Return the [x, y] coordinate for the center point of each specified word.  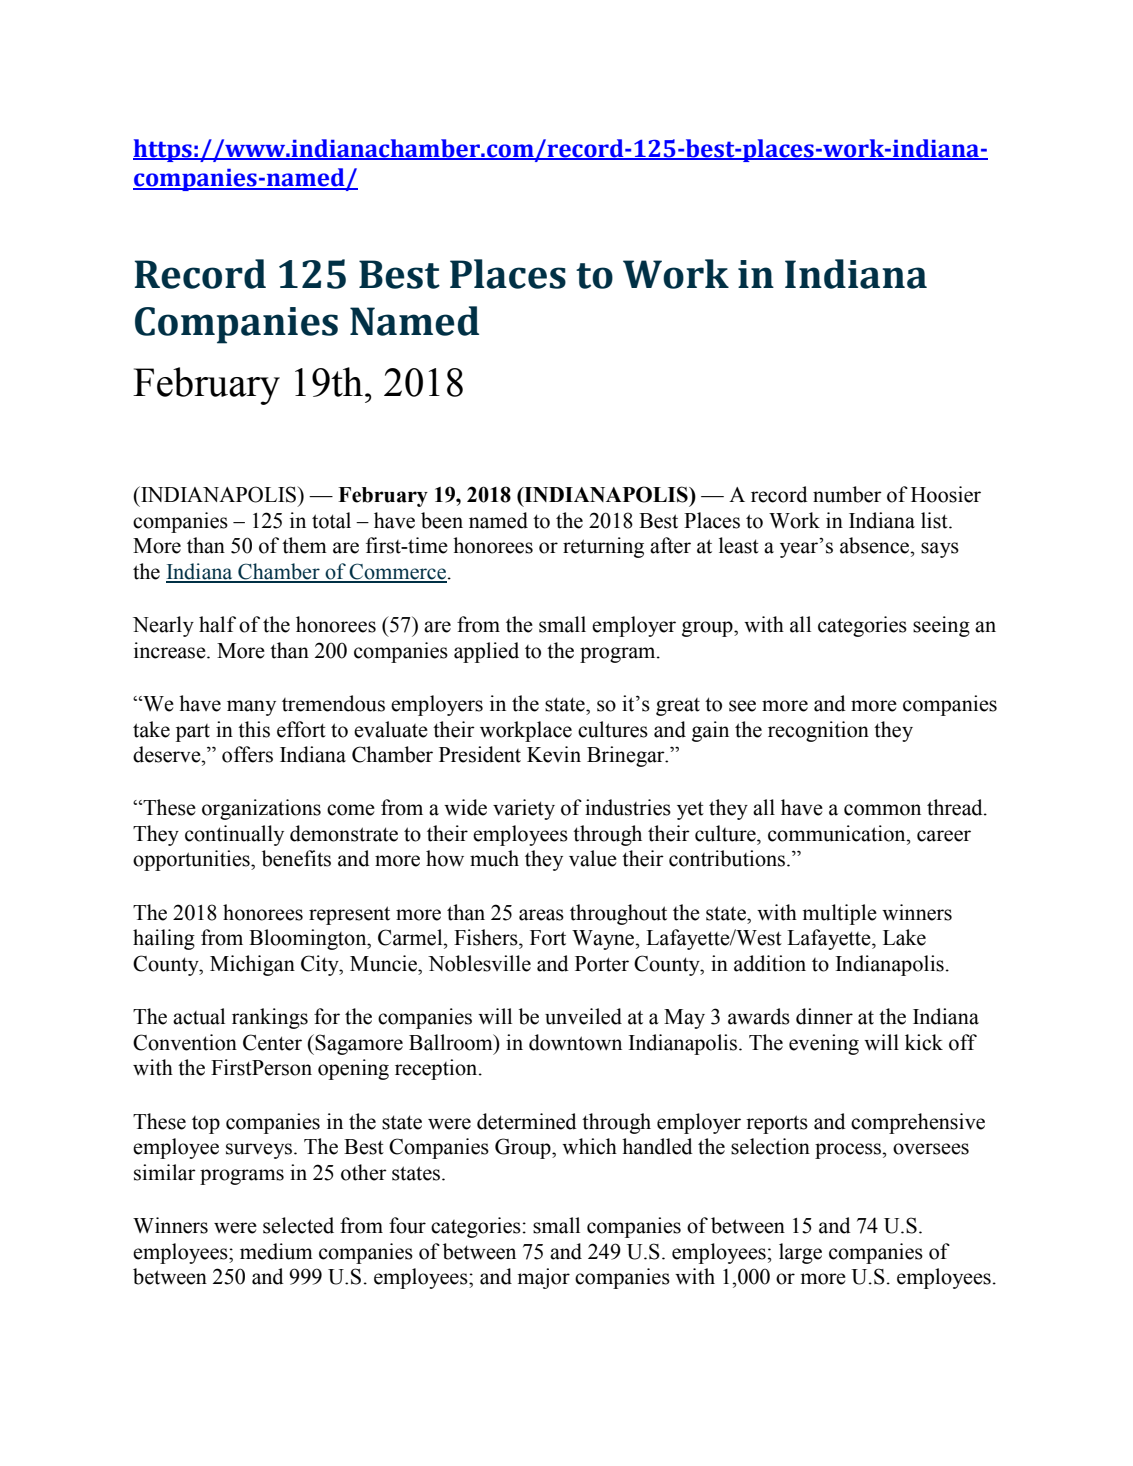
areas [541, 915]
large [800, 1253]
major [543, 1278]
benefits [296, 858]
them [304, 545]
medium [276, 1251]
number [847, 494]
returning [603, 547]
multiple [839, 914]
